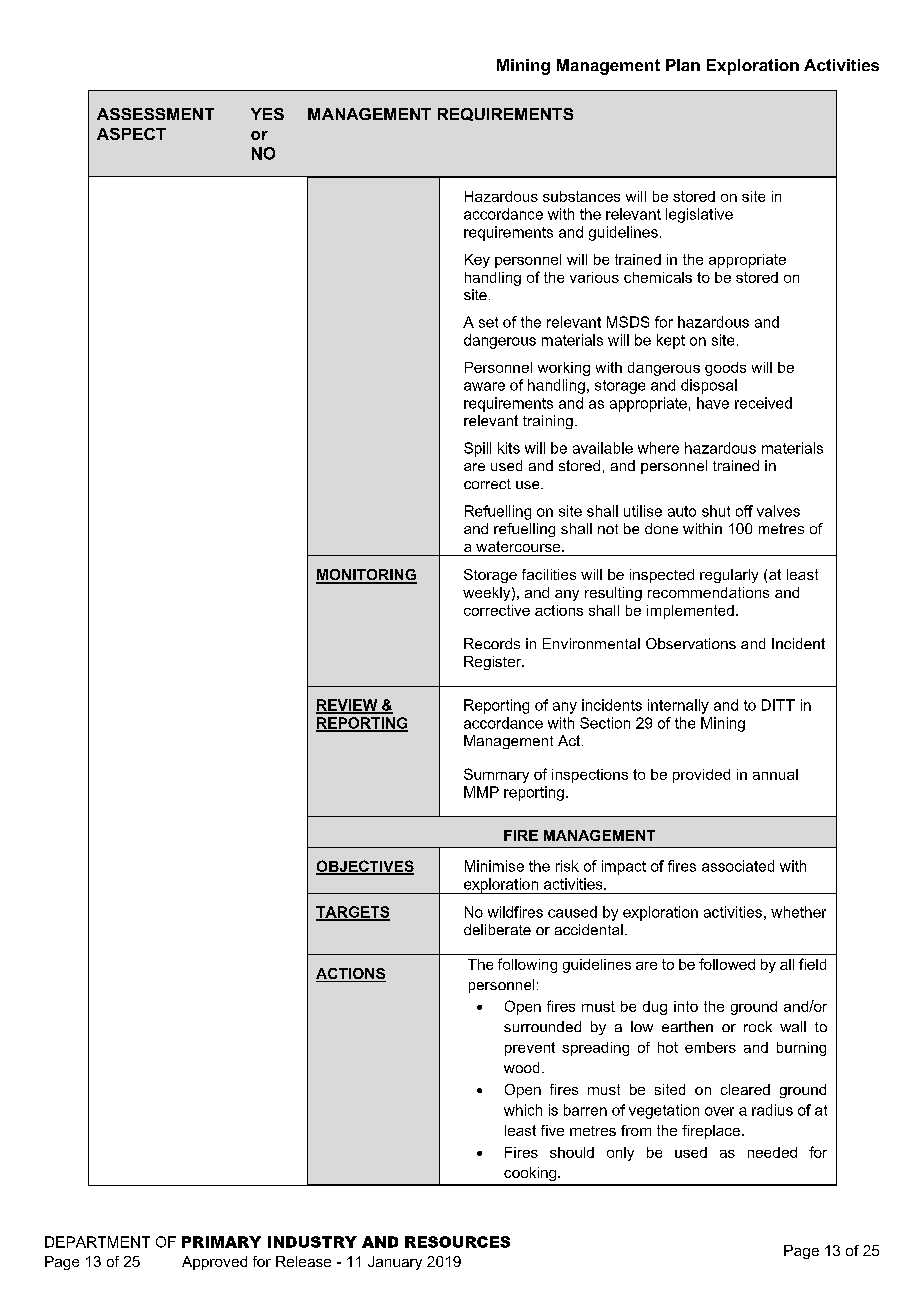 This page has height=1308, width=924. What do you see at coordinates (738, 866) in the page?
I see `associated` at bounding box center [738, 866].
